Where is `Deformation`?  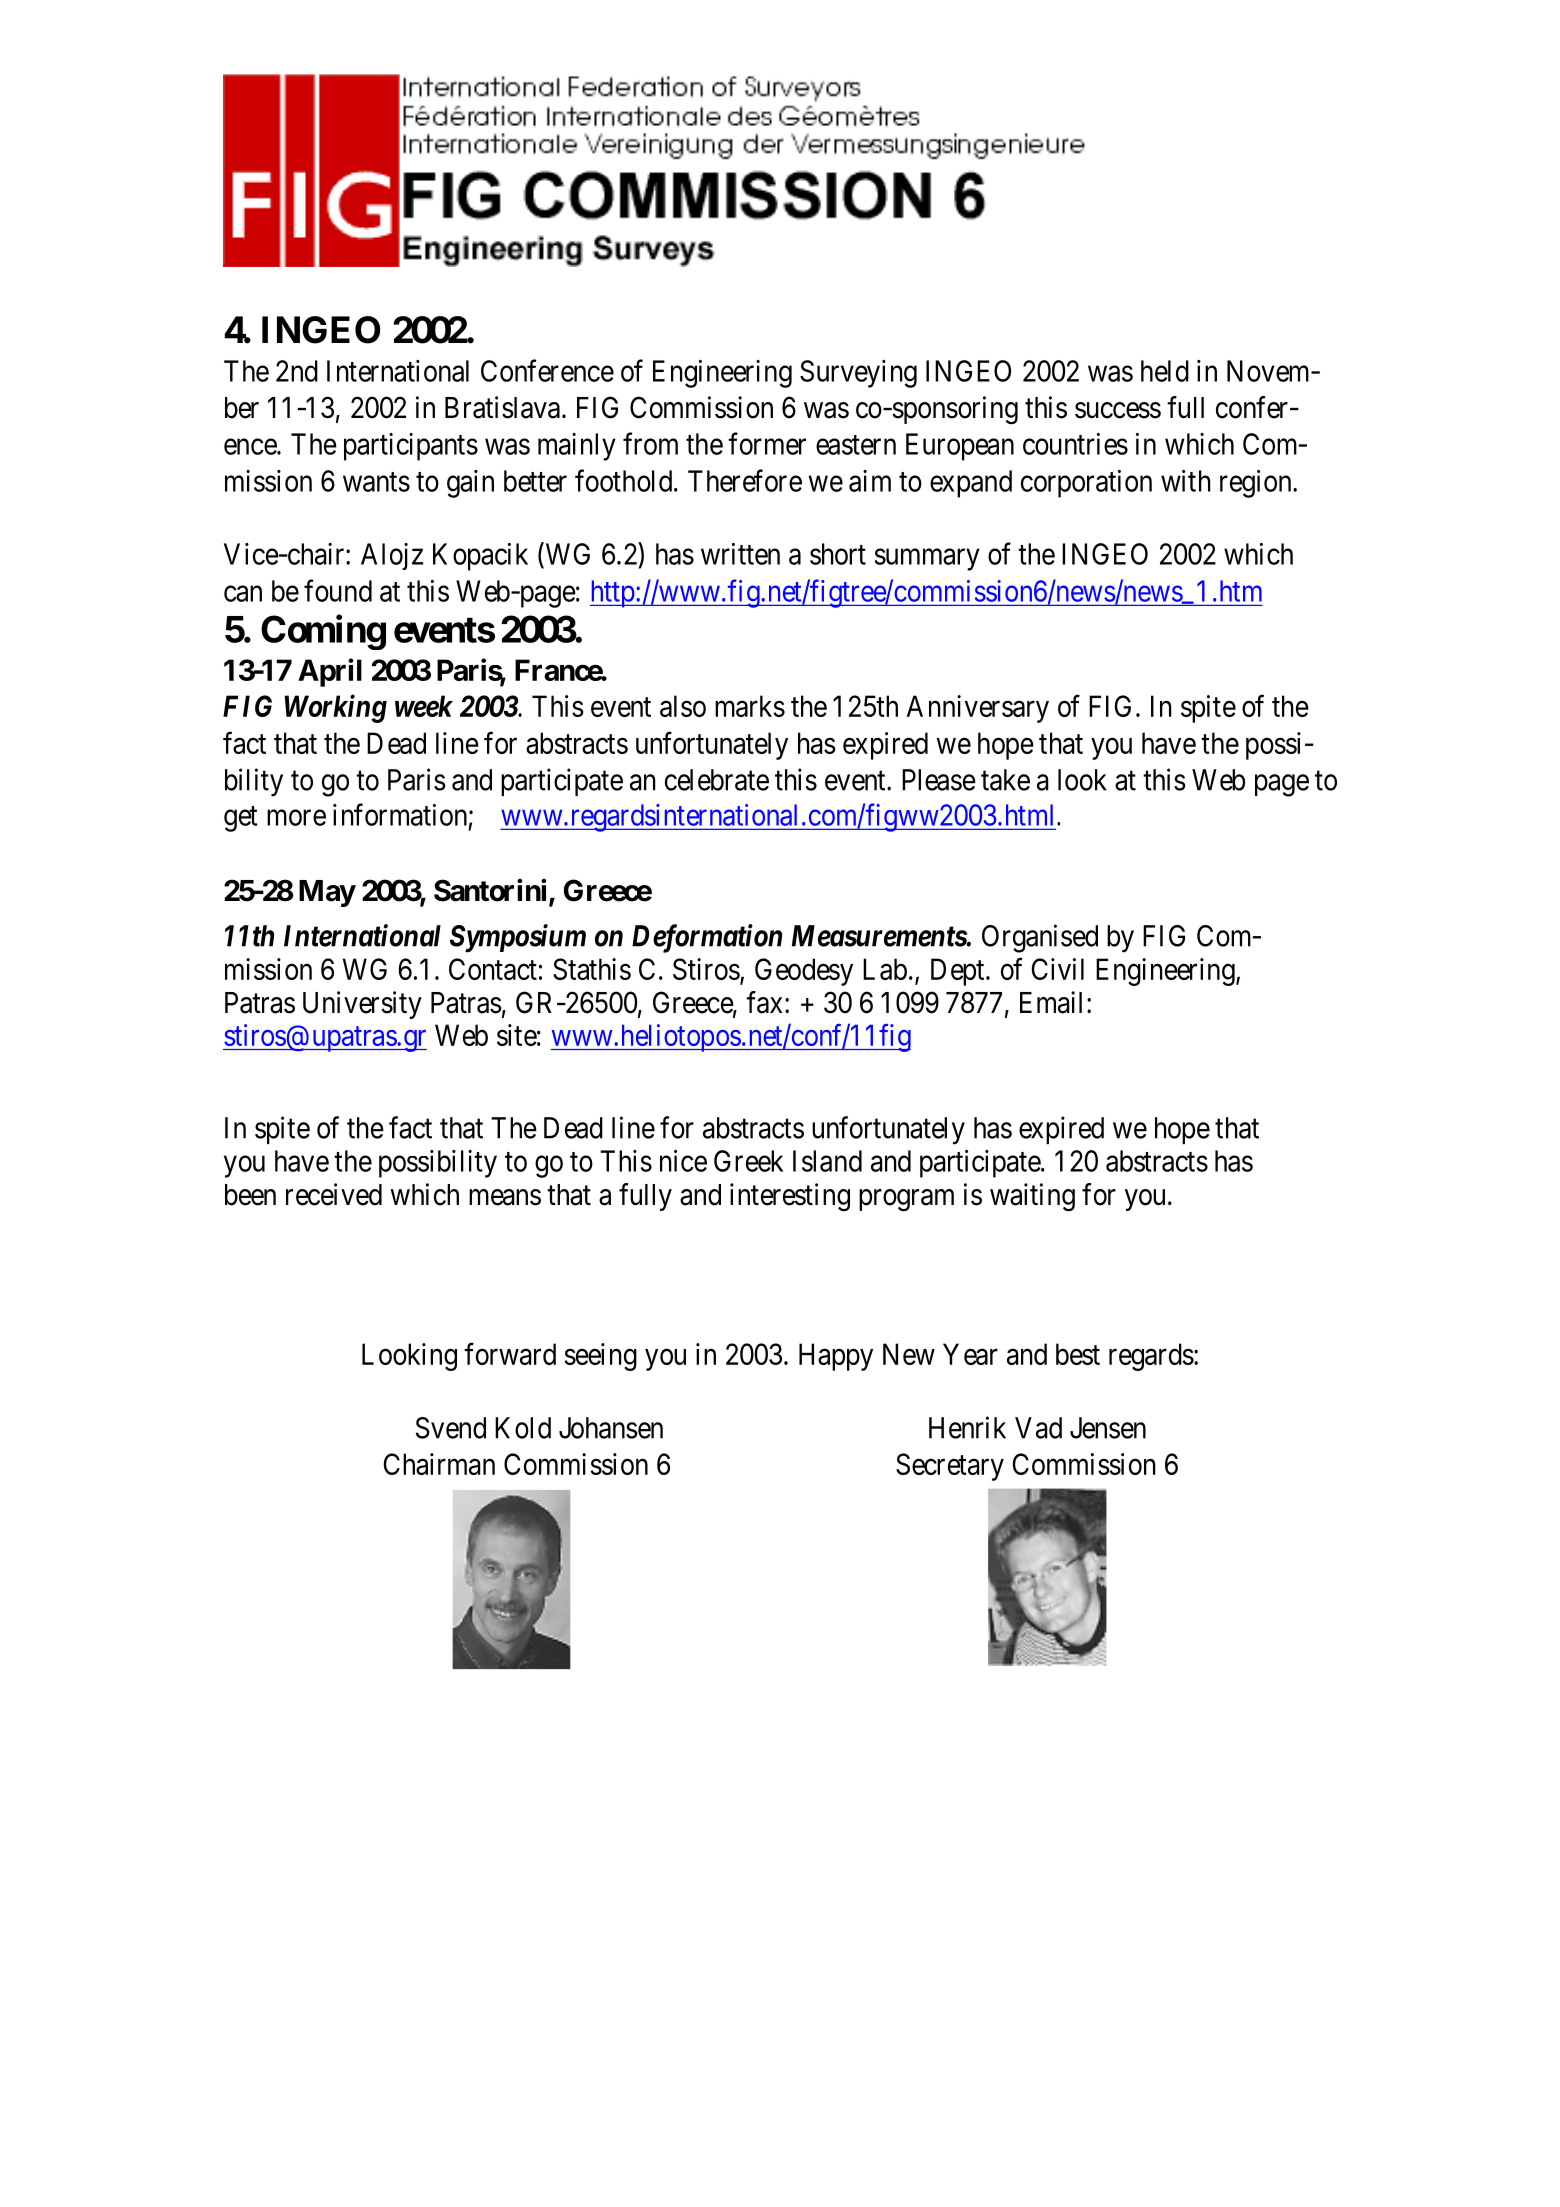 Deformation is located at coordinates (707, 938).
